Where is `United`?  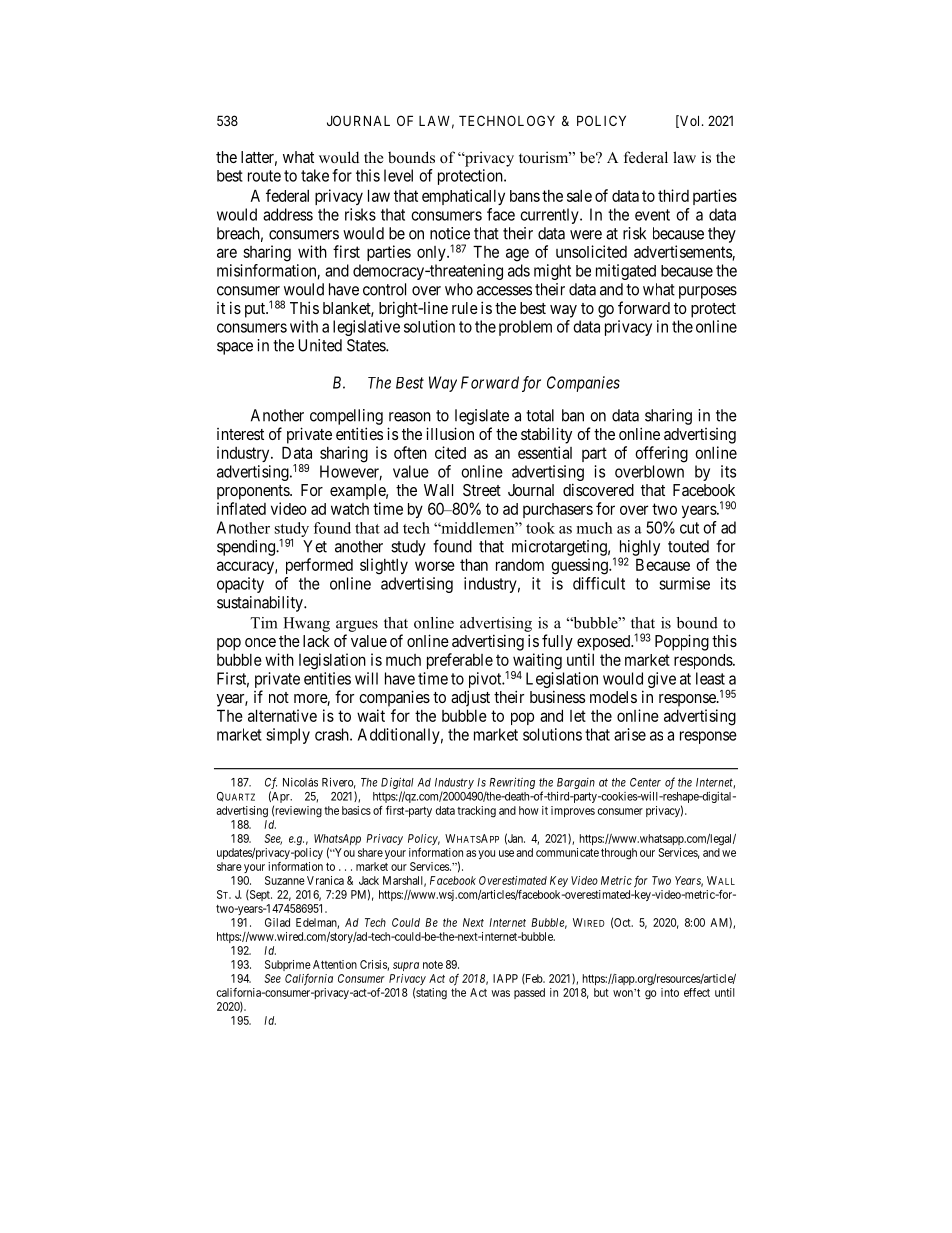 United is located at coordinates (320, 345).
